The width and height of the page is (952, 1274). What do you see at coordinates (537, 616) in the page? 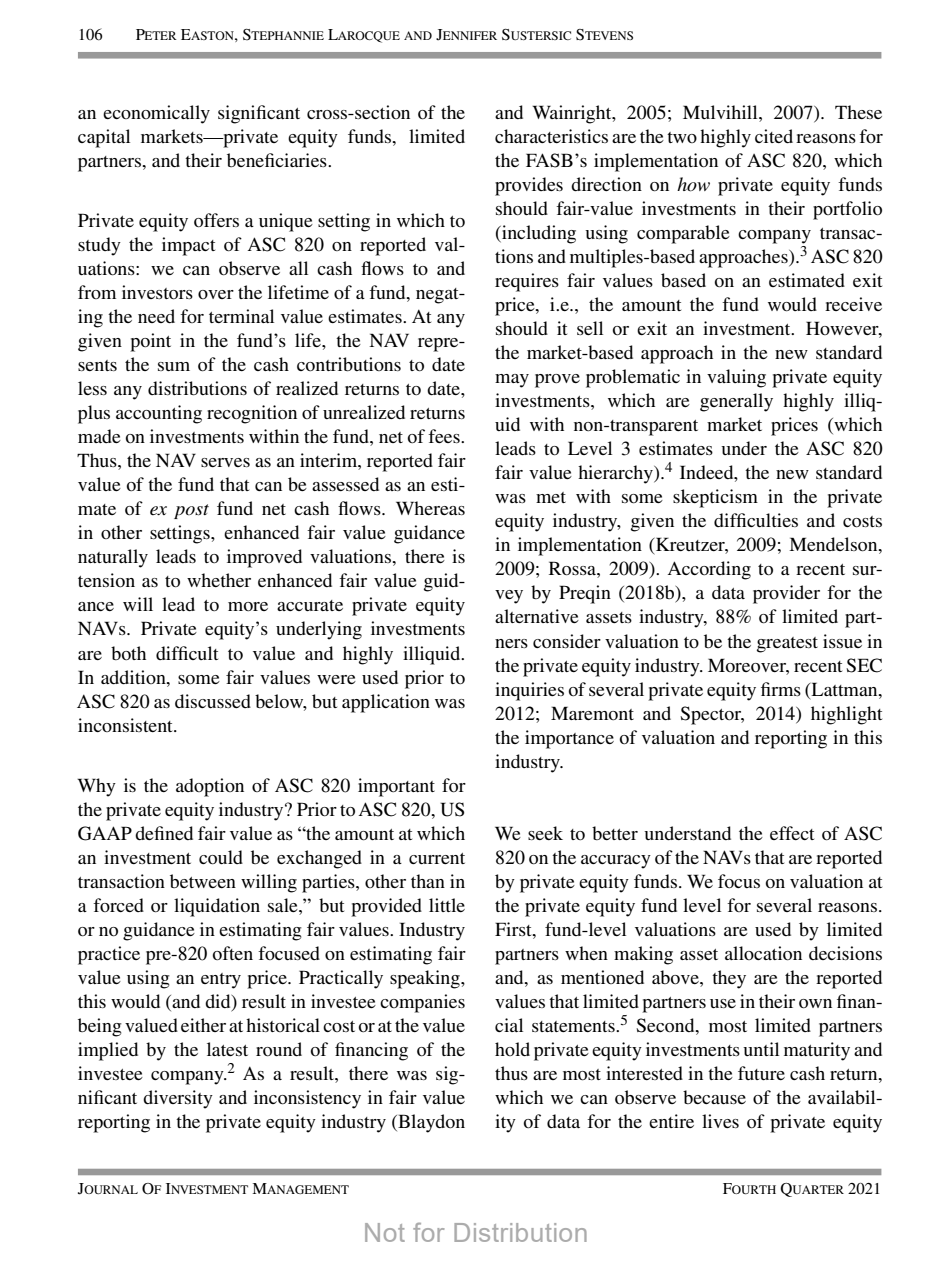
I see `alternative` at bounding box center [537, 616].
